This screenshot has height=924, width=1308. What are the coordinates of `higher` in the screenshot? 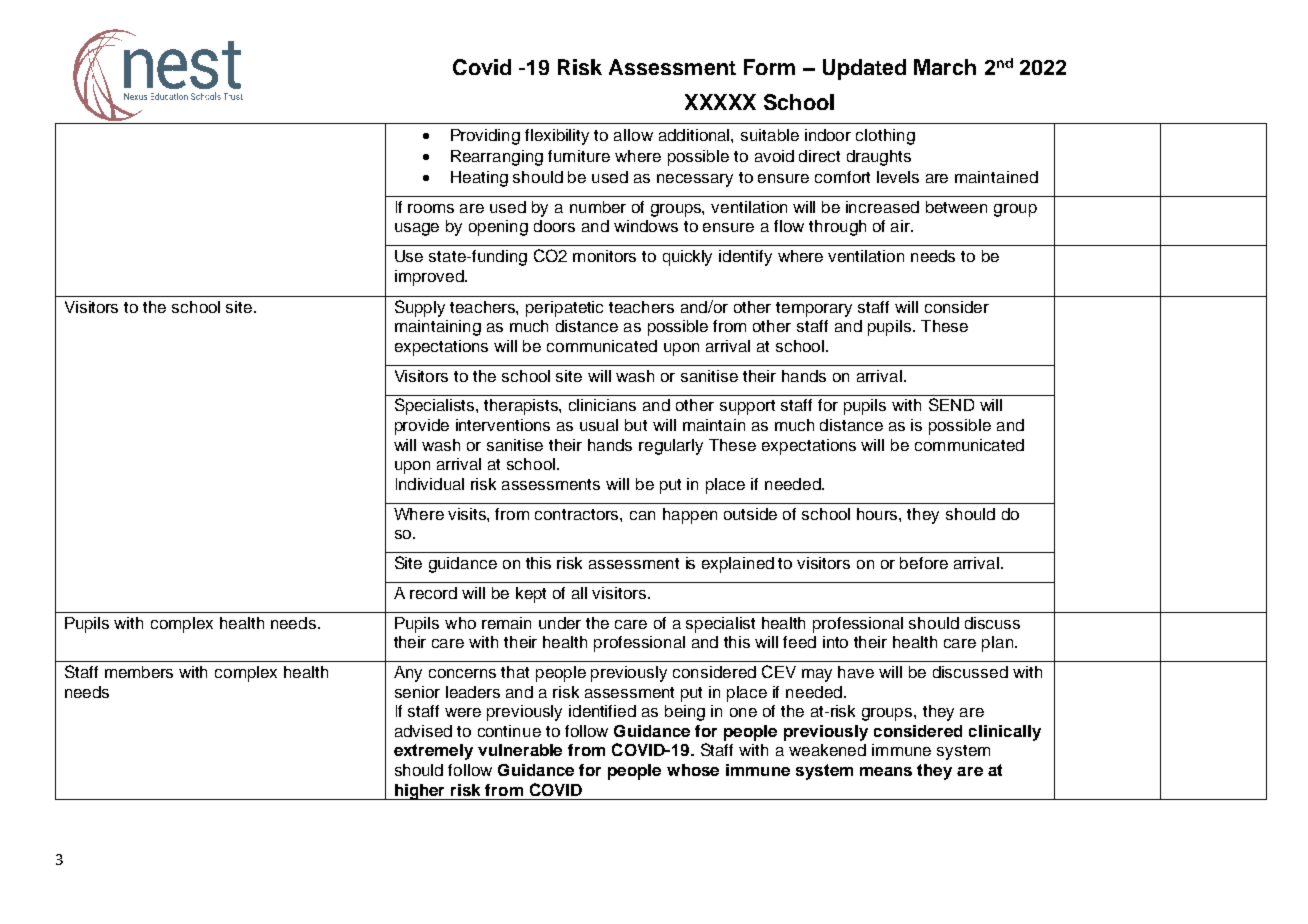 It's located at (420, 792).
